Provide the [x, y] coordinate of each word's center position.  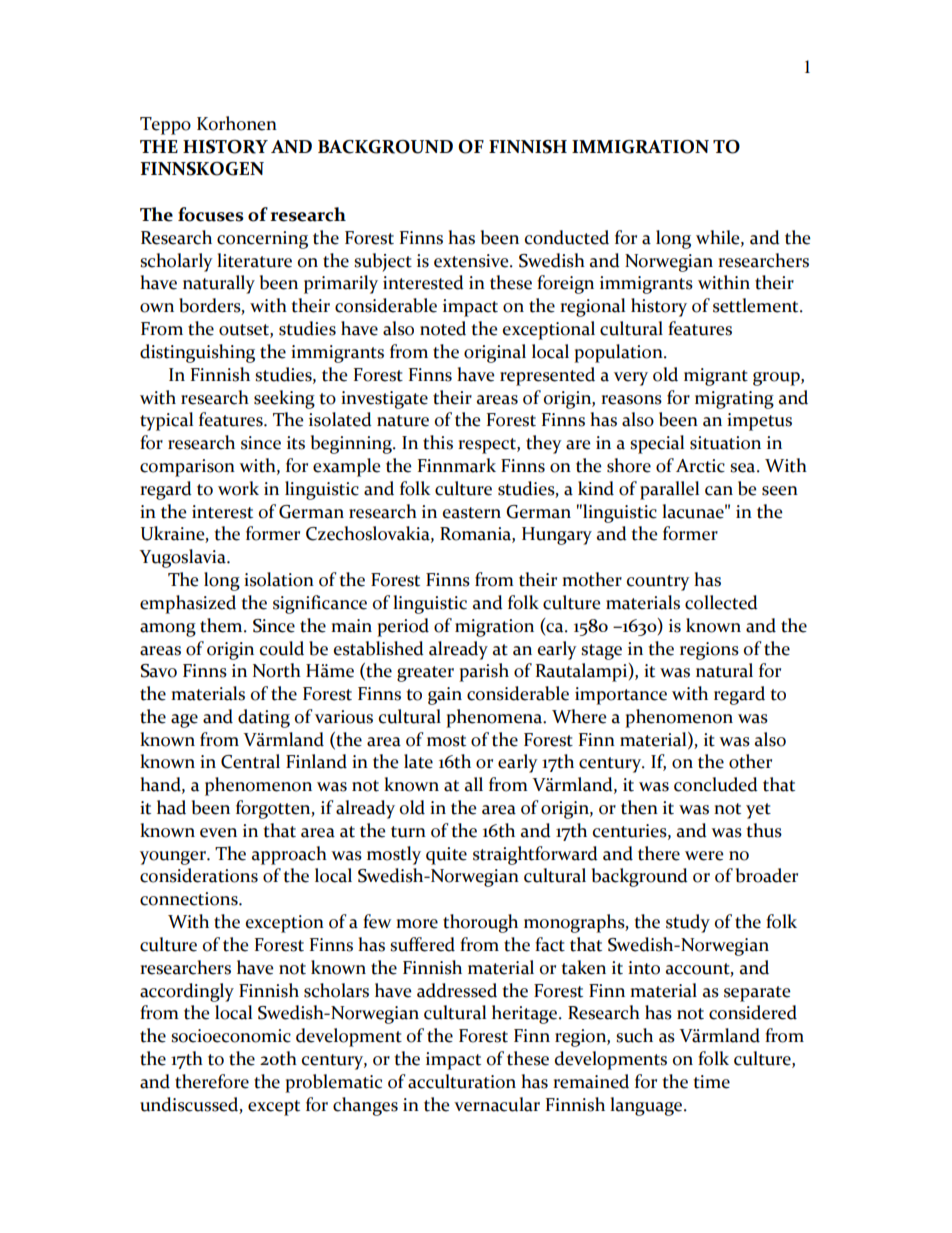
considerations [199, 875]
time [711, 1082]
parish [484, 672]
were [704, 856]
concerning [262, 240]
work [238, 488]
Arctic [700, 466]
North [277, 670]
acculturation [462, 1081]
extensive [472, 261]
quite [446, 856]
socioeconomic [231, 1036]
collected [721, 602]
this [438, 442]
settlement [757, 305]
